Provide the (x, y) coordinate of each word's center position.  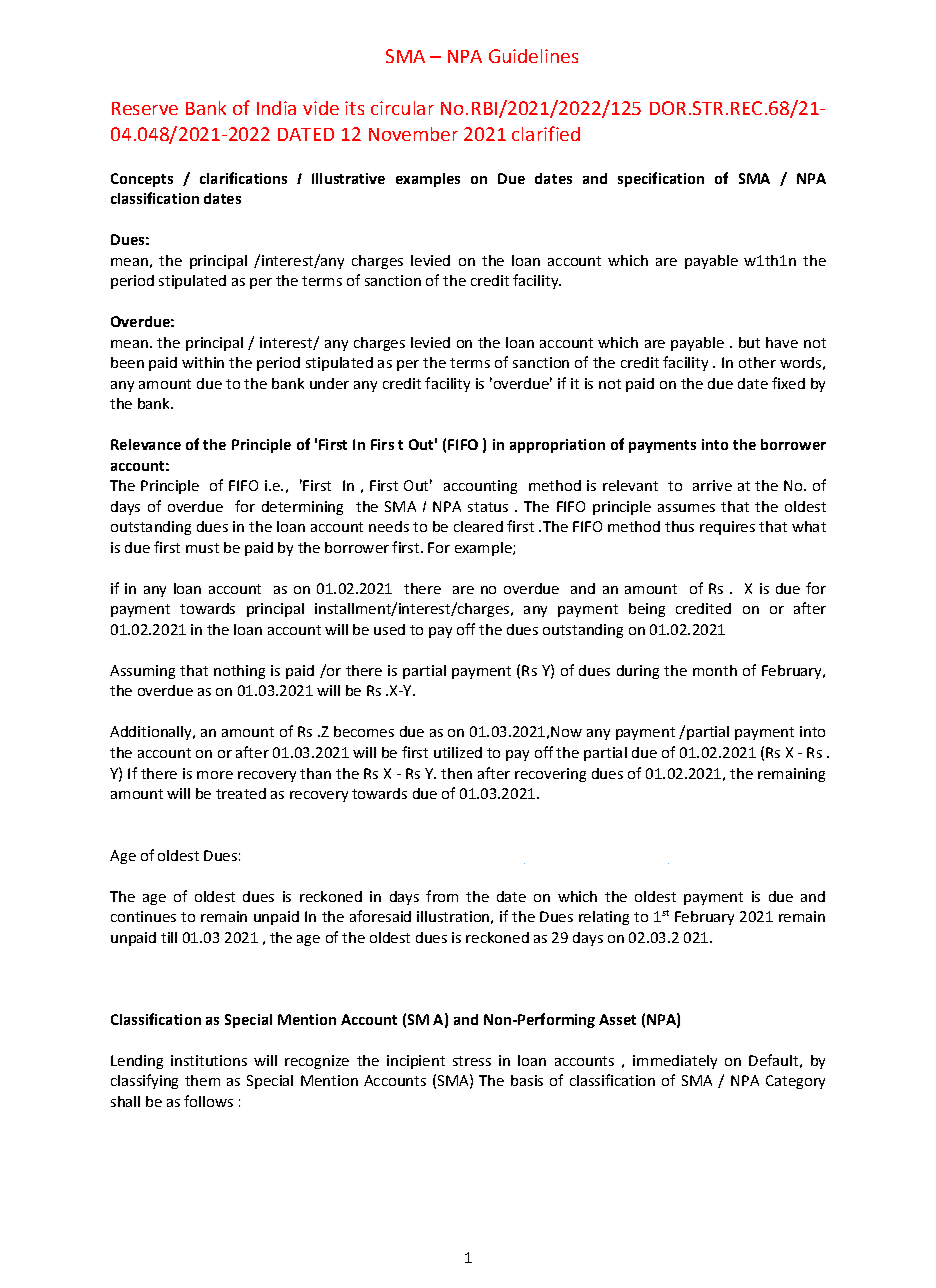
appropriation (557, 446)
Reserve (145, 108)
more (215, 775)
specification (661, 179)
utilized (458, 752)
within (203, 362)
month (715, 670)
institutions (209, 1060)
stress (472, 1061)
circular (402, 108)
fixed (788, 383)
